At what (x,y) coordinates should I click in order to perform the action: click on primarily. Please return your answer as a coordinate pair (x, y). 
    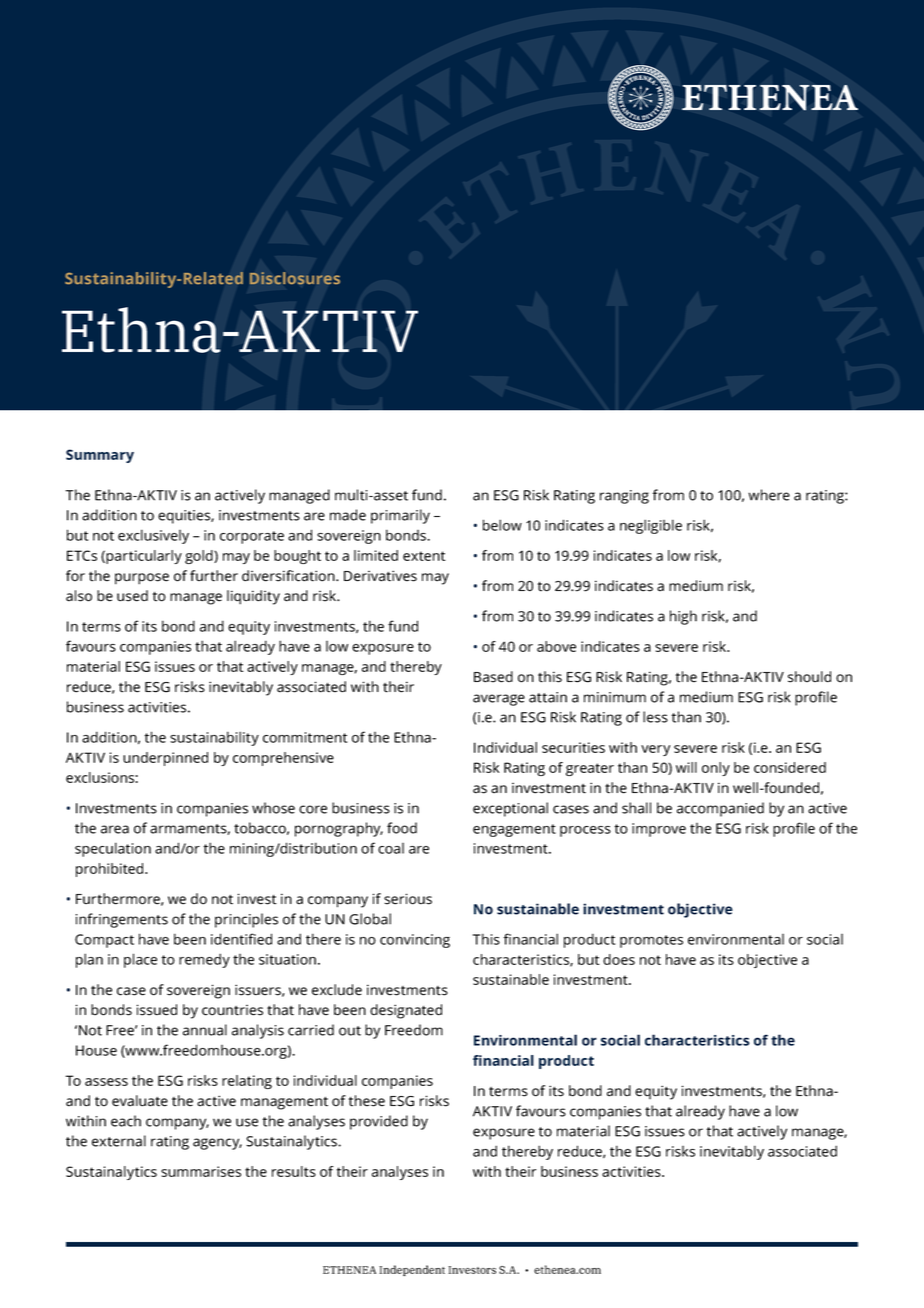
    Looking at the image, I should click on (400, 516).
